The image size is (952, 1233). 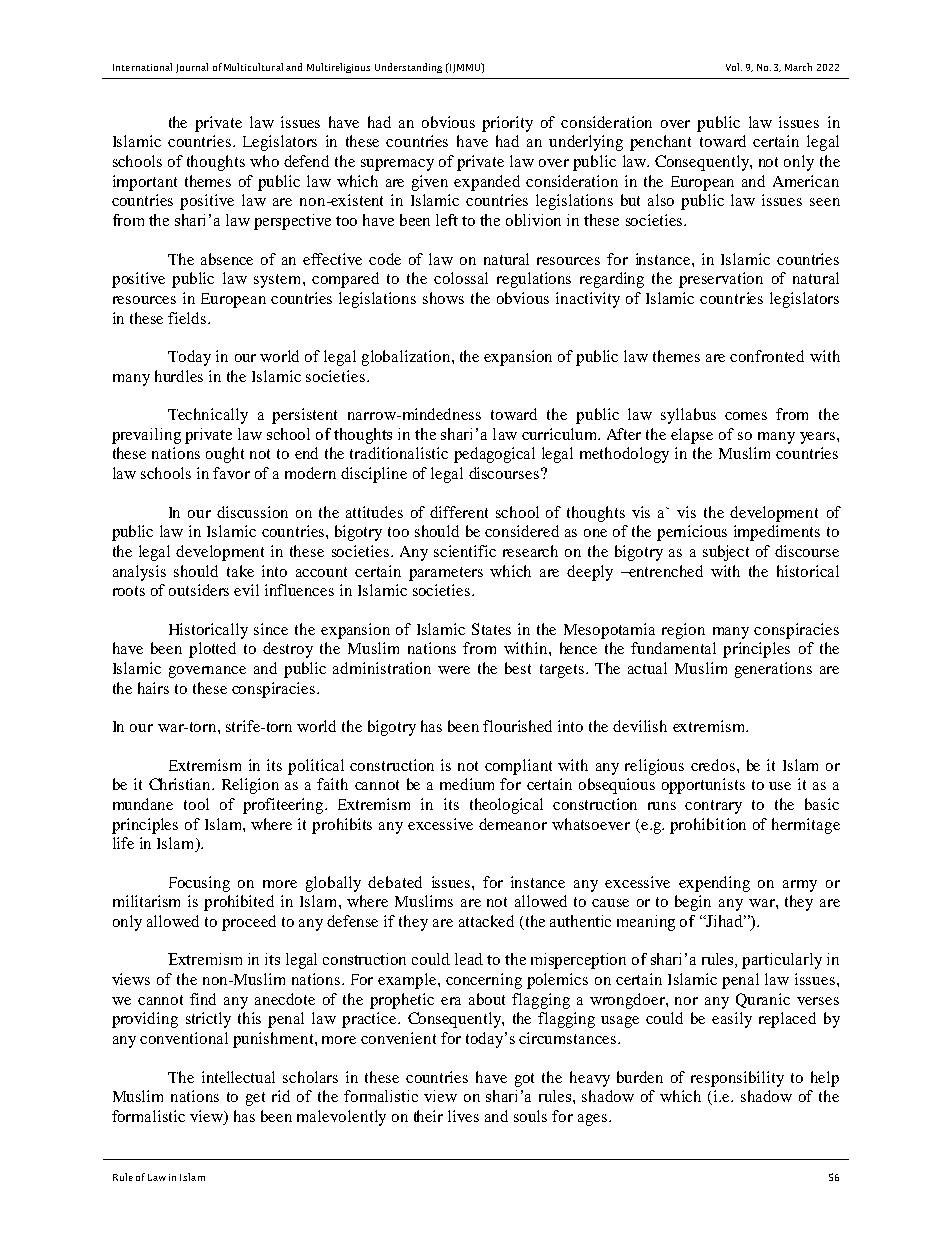 What do you see at coordinates (467, 784) in the document?
I see `medium` at bounding box center [467, 784].
